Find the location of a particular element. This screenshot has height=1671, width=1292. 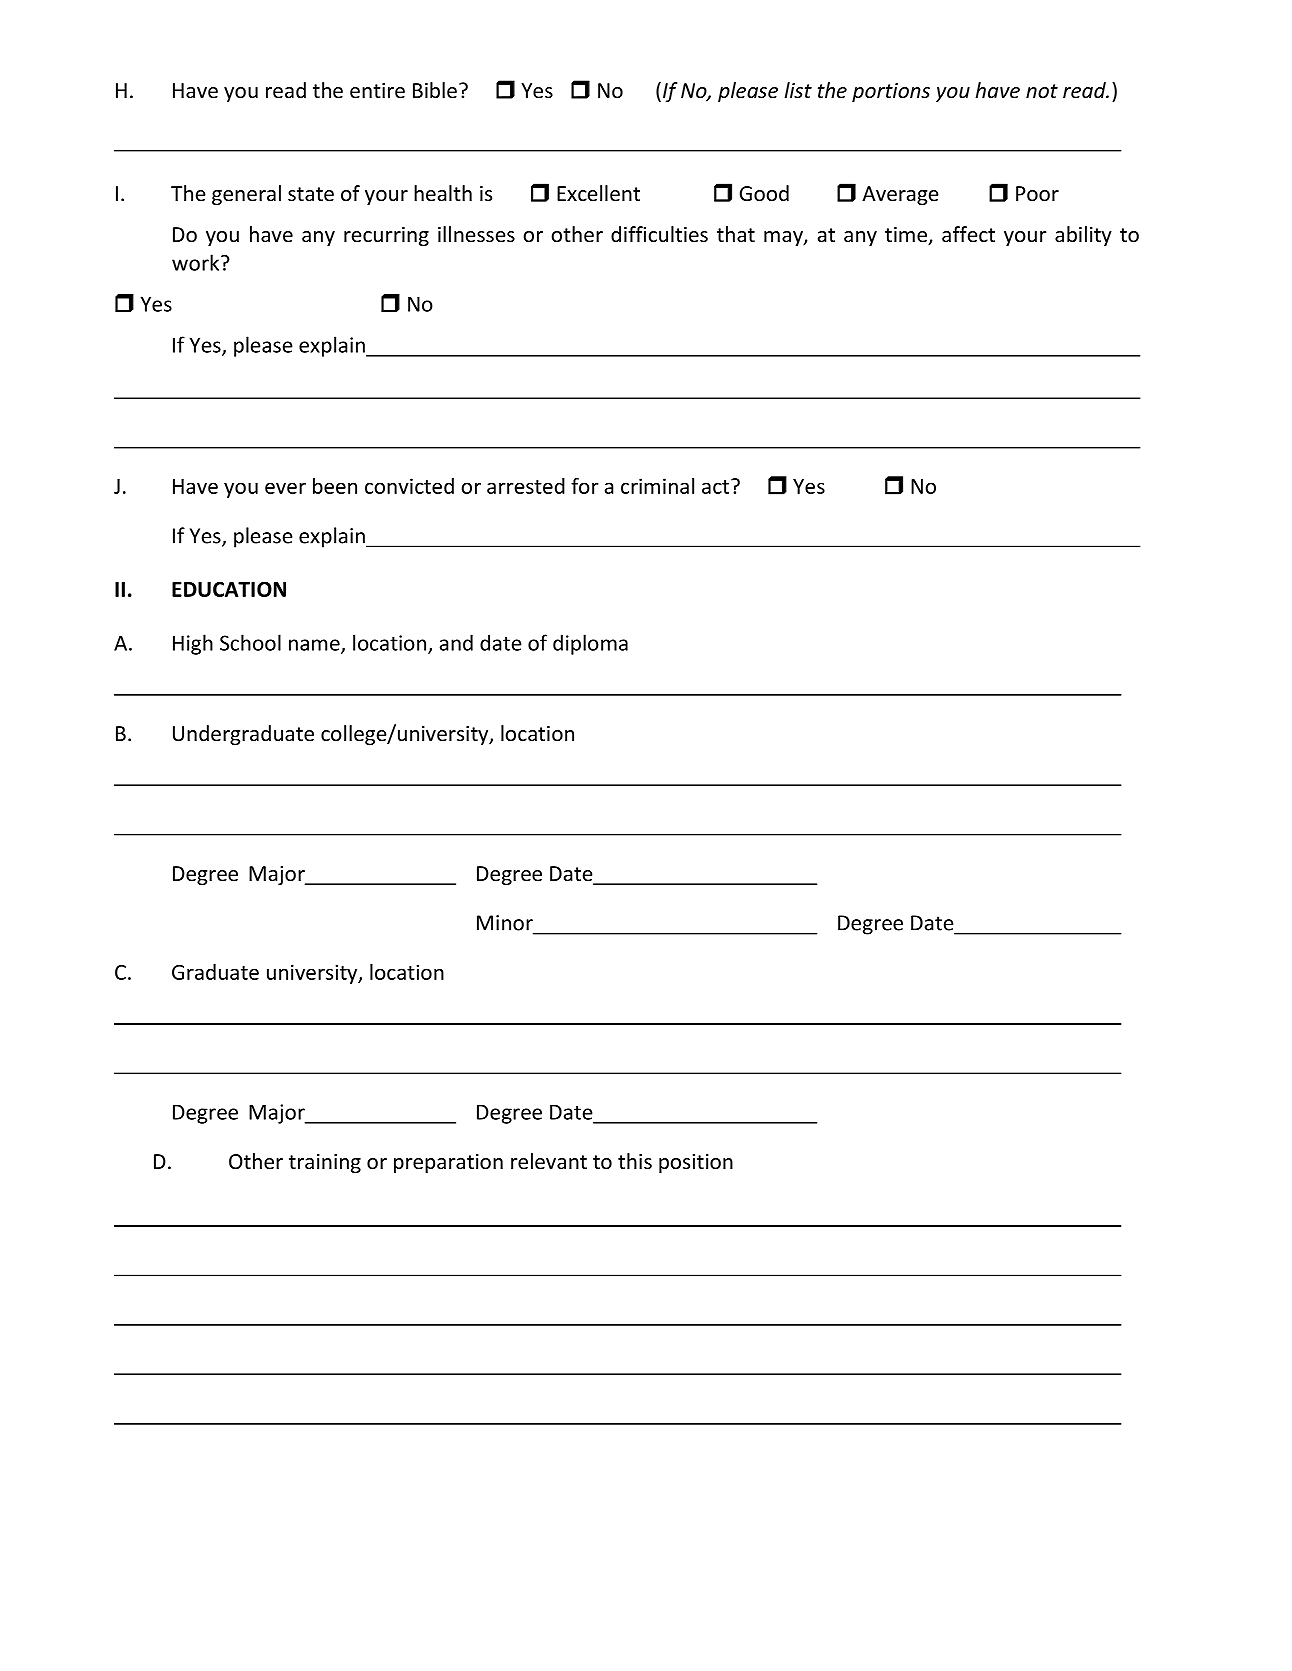

Excellent is located at coordinates (598, 193).
